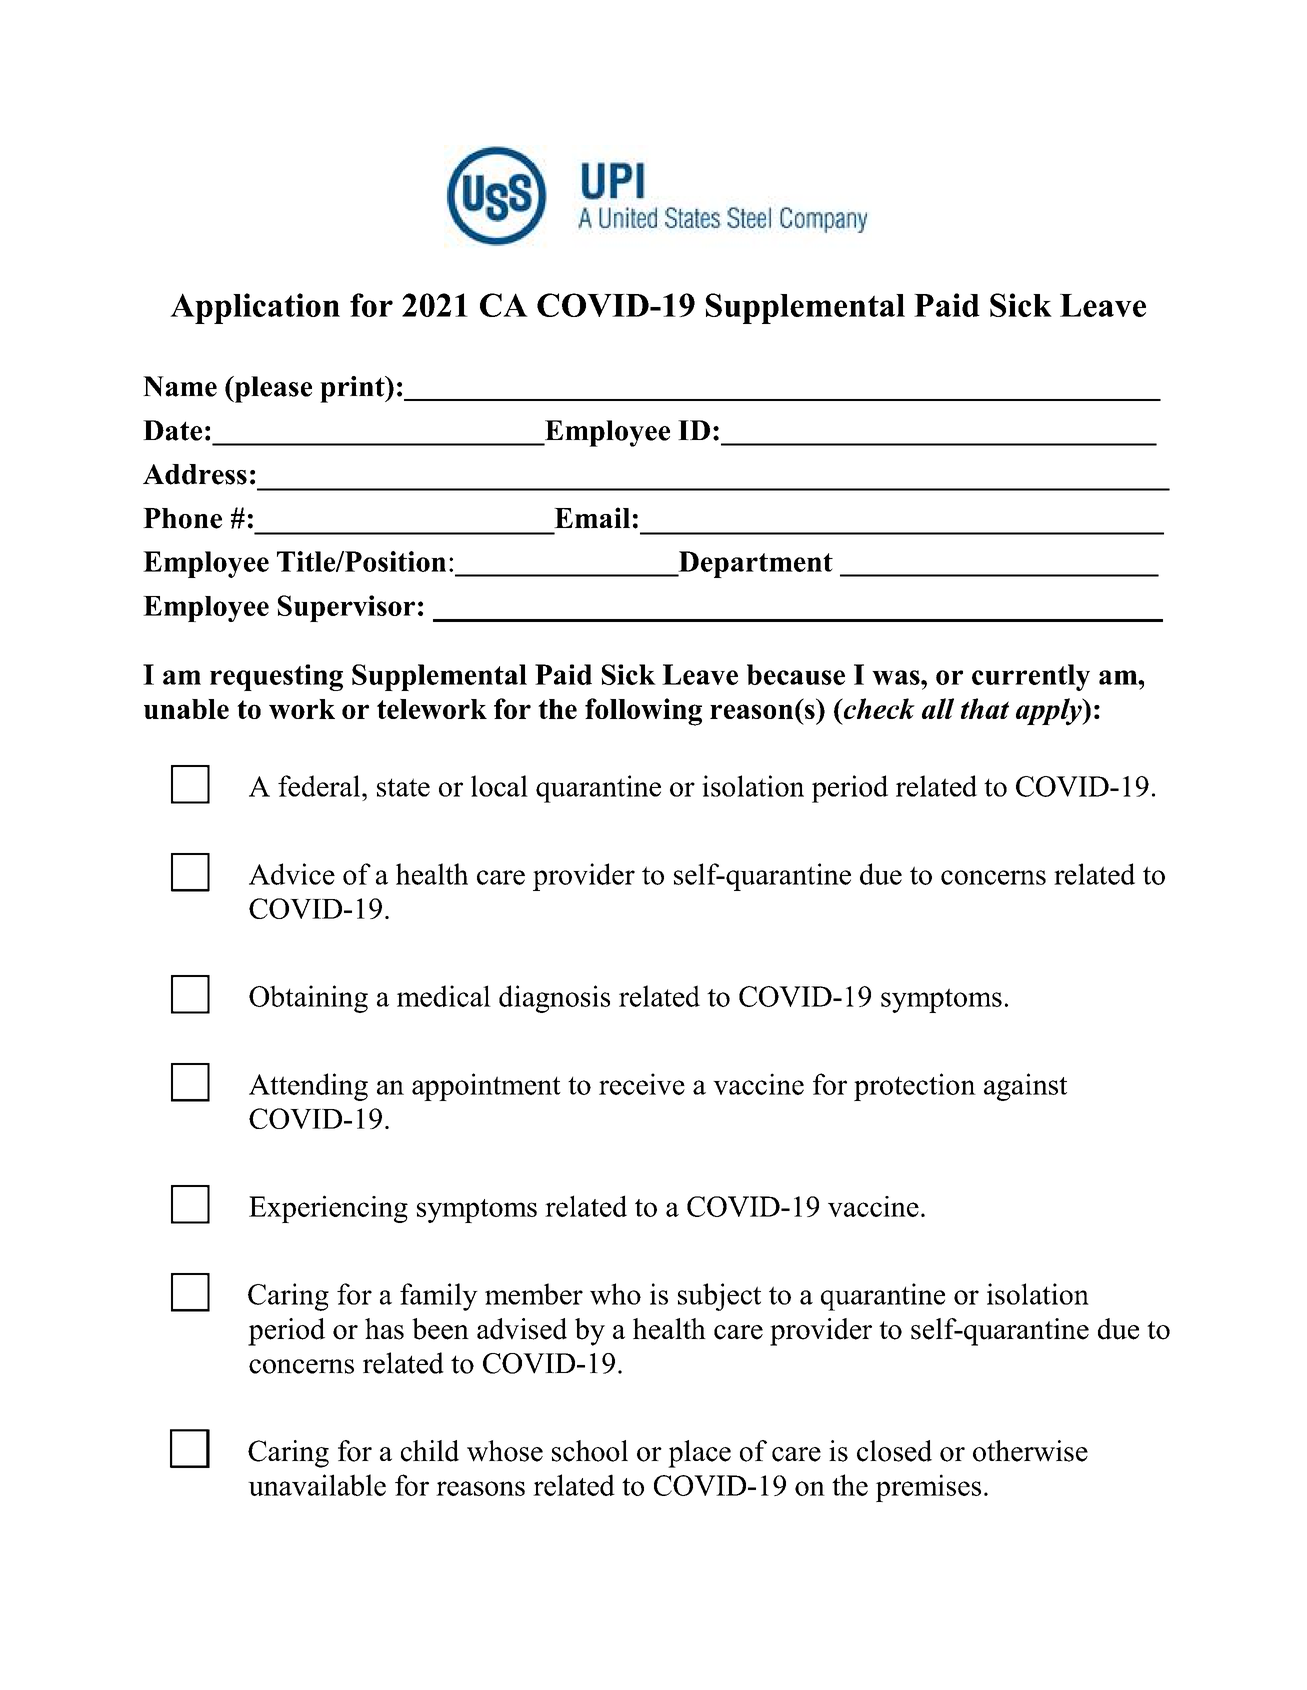 The image size is (1307, 1690). Describe the element at coordinates (255, 308) in the screenshot. I see `Application` at that location.
